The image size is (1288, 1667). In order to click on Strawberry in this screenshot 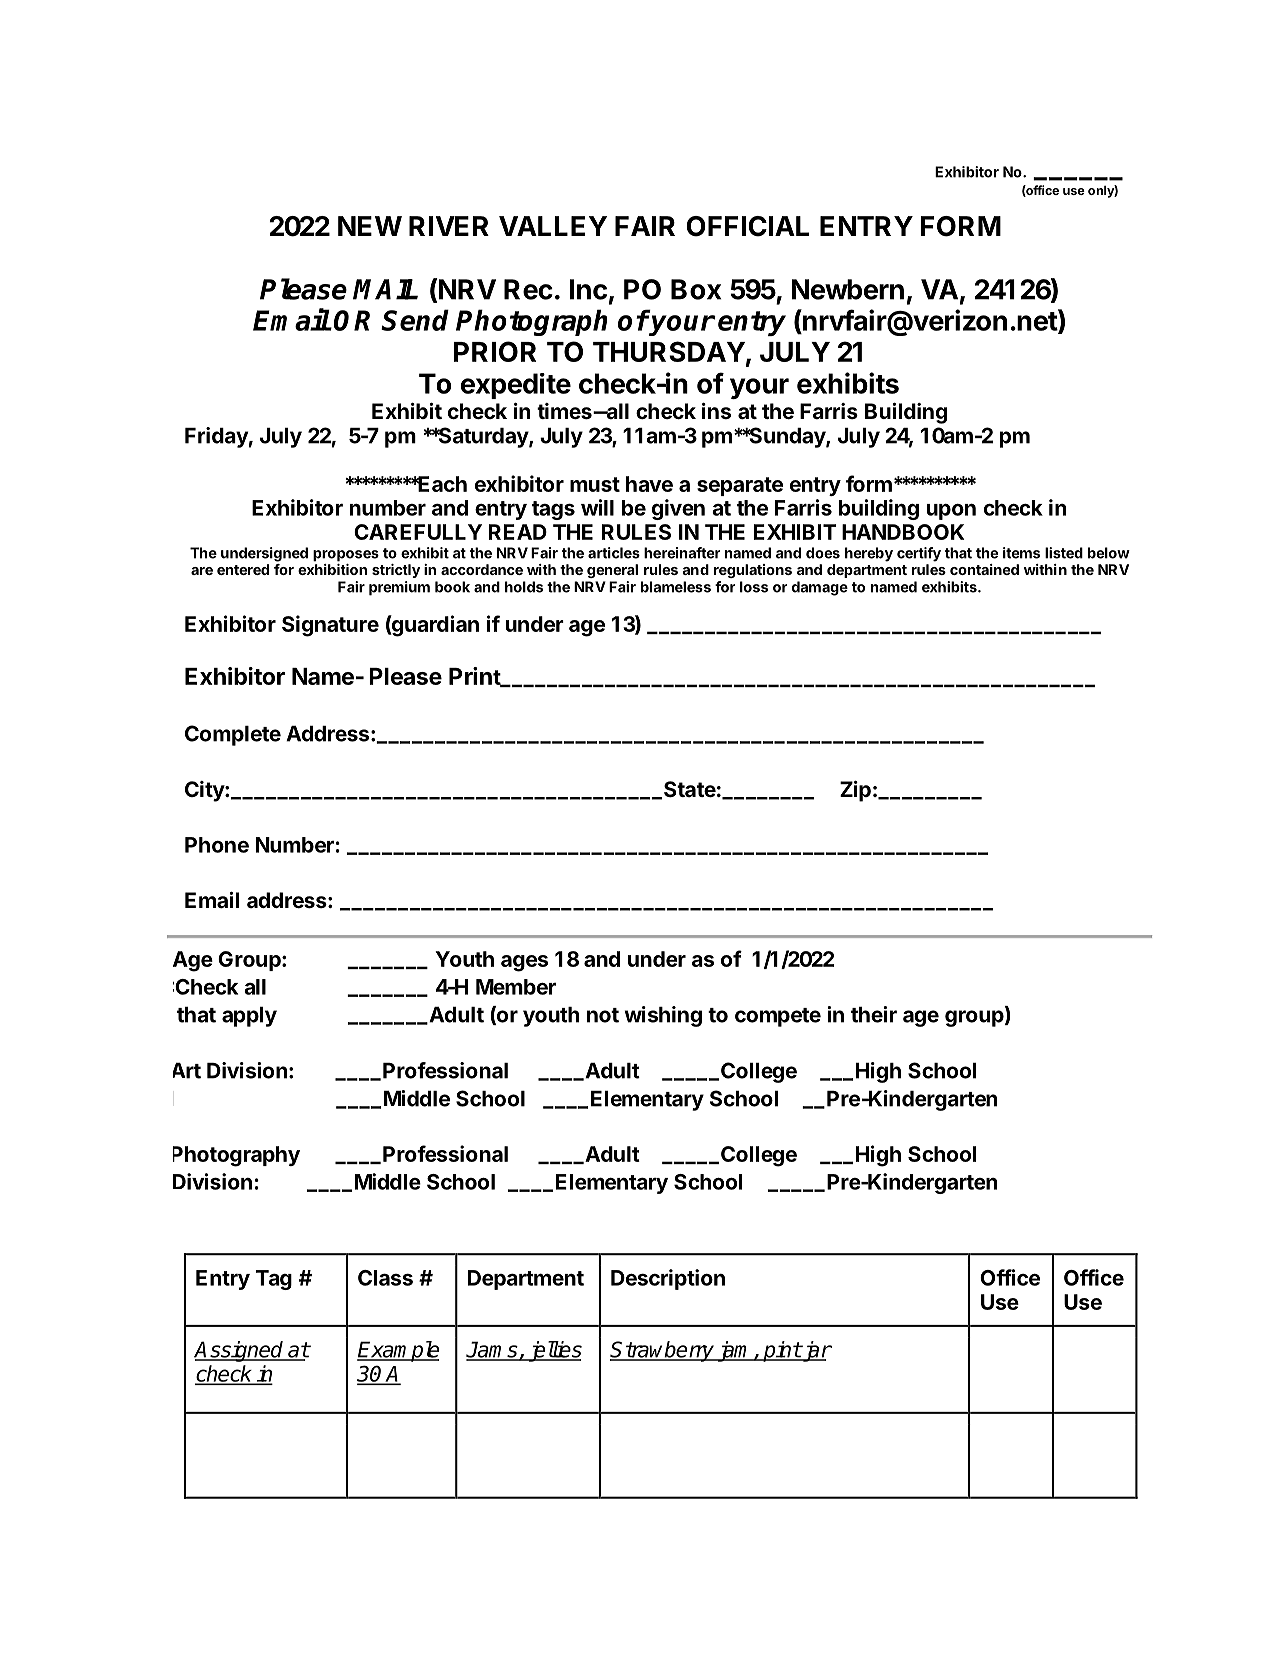, I will do `click(663, 1351)`.
